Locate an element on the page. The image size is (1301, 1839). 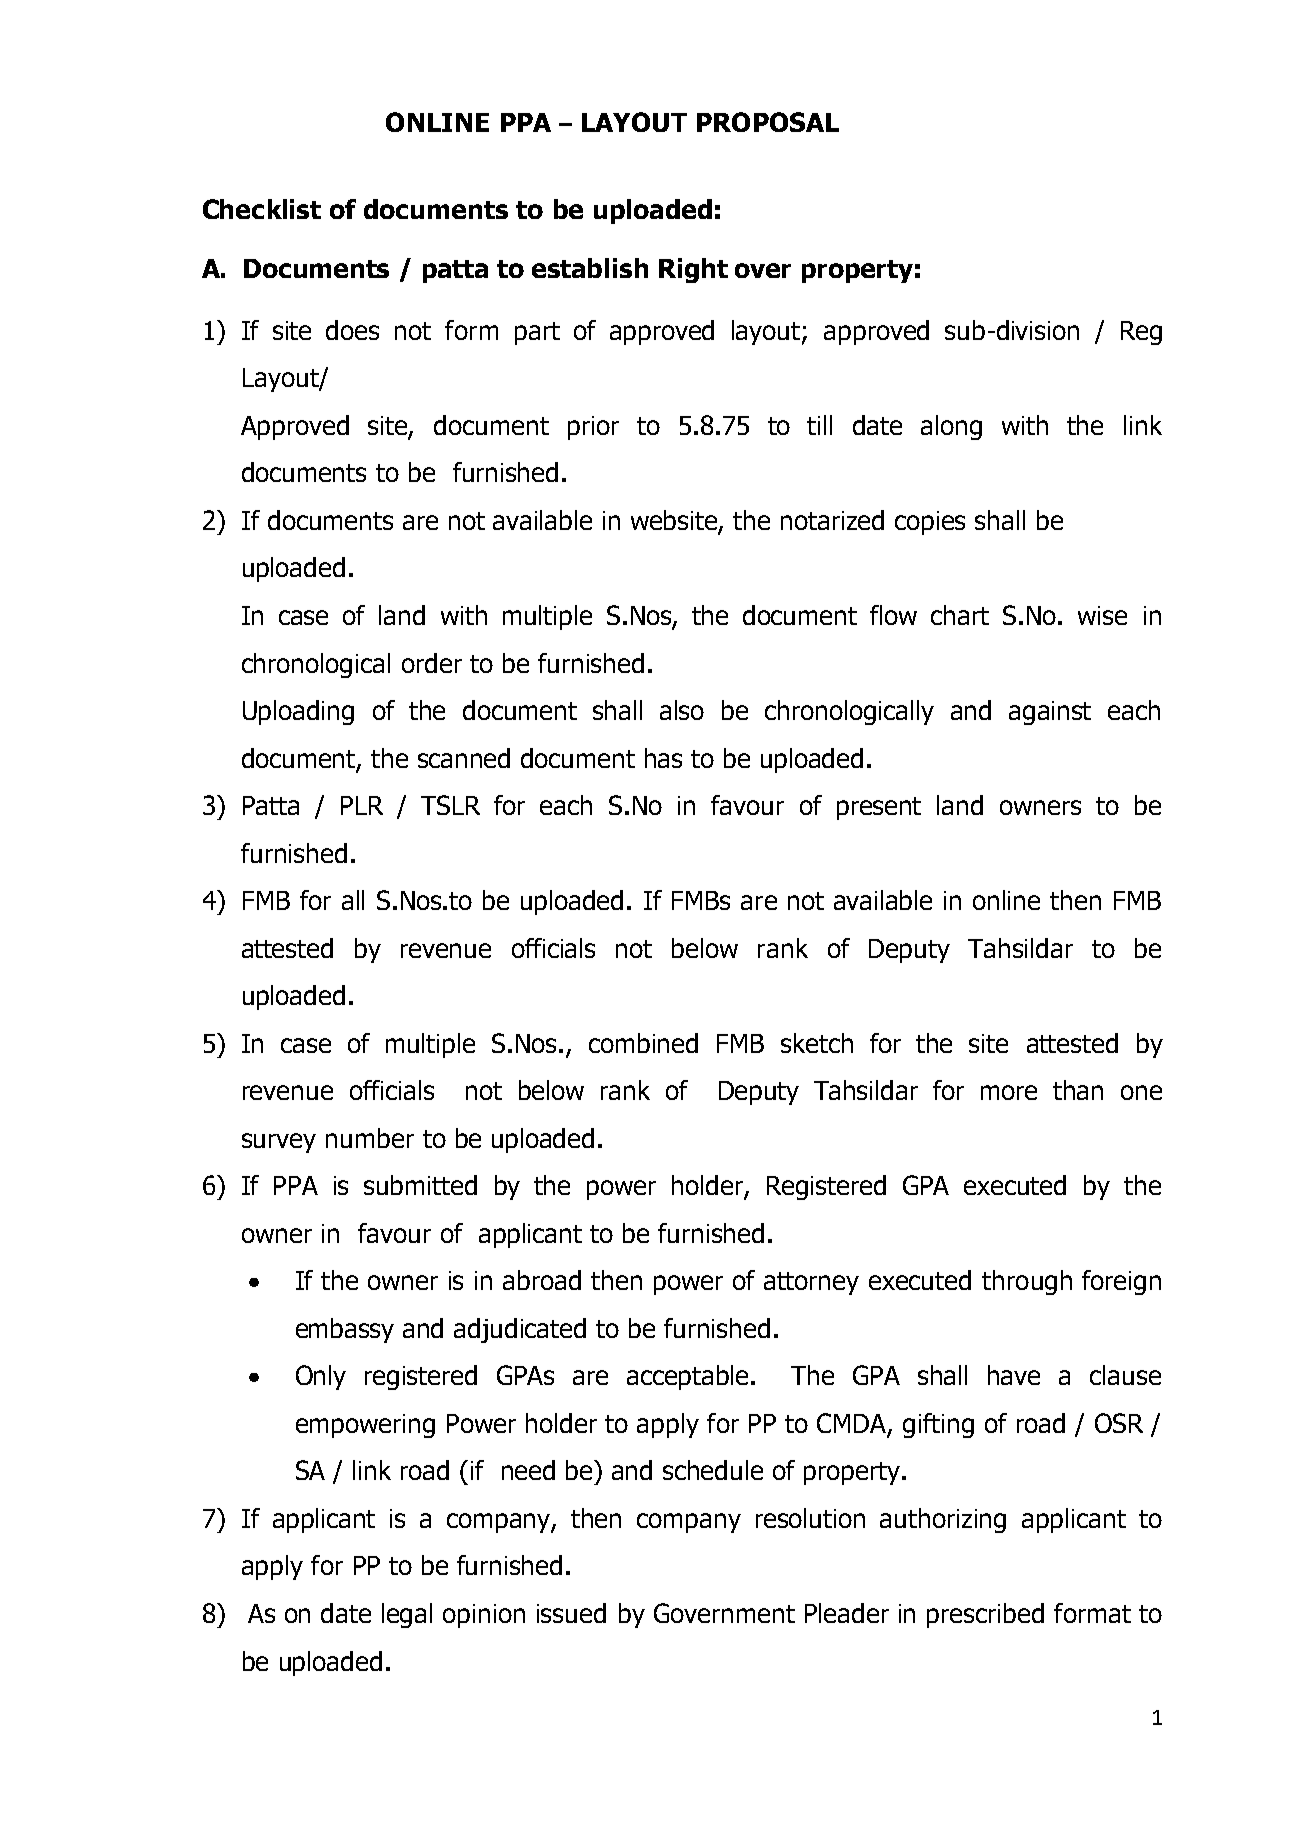
legal is located at coordinates (407, 1615).
